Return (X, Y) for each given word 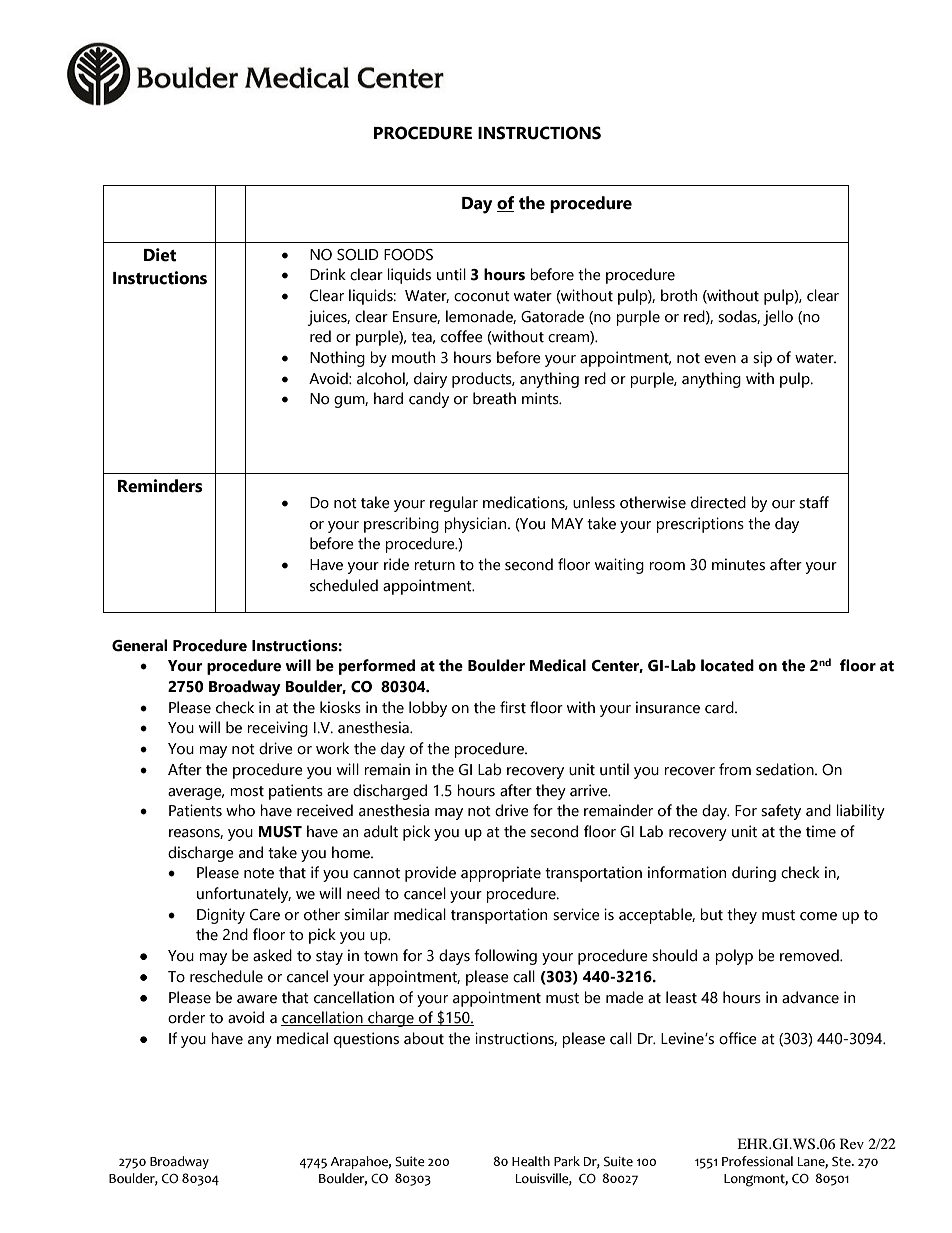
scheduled (344, 585)
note (259, 873)
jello (778, 318)
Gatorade (552, 316)
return (434, 565)
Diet (160, 255)
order (186, 1017)
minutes (738, 564)
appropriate (501, 874)
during (754, 874)
